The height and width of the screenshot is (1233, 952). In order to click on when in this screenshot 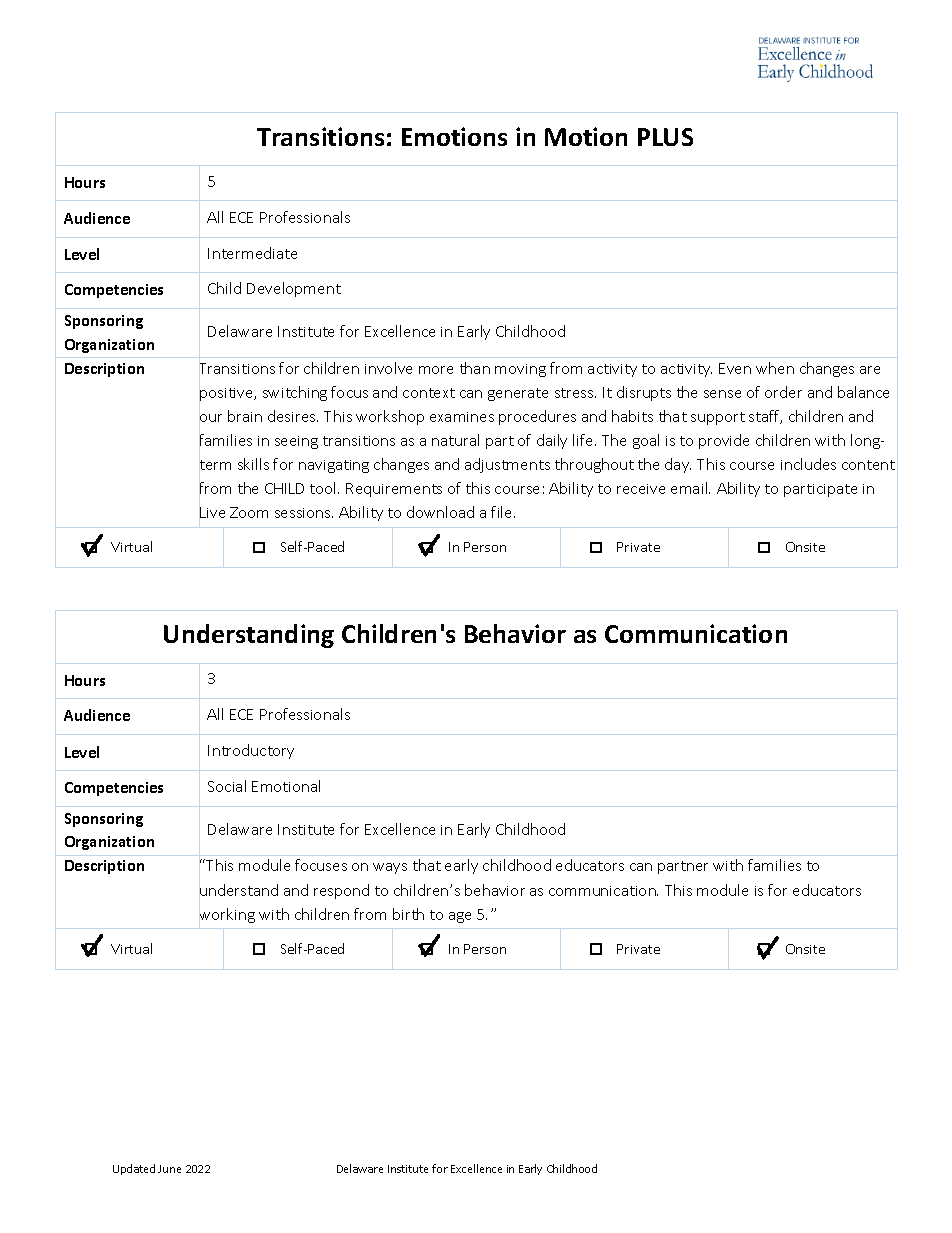, I will do `click(775, 368)`.
